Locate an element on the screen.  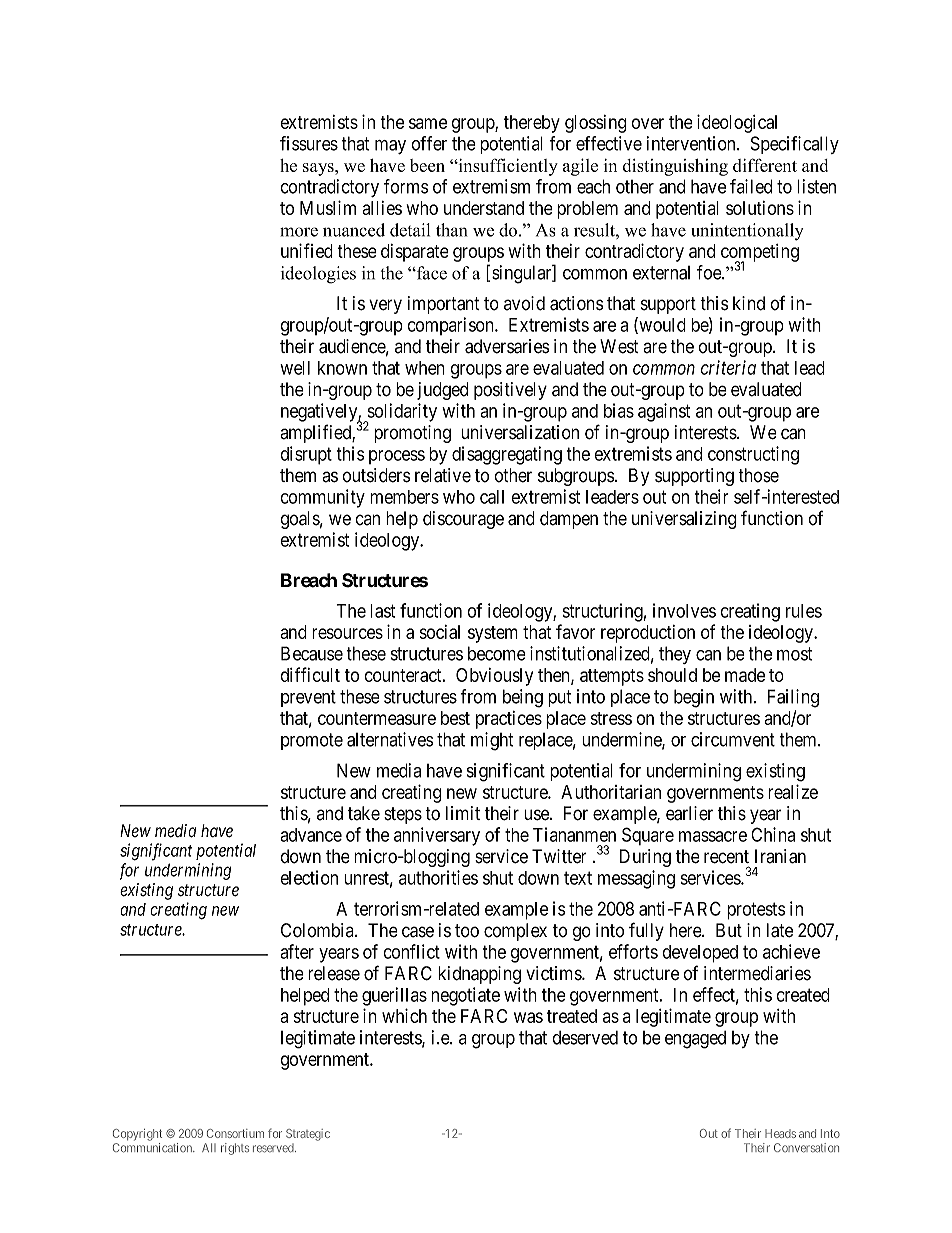
election is located at coordinates (309, 877).
